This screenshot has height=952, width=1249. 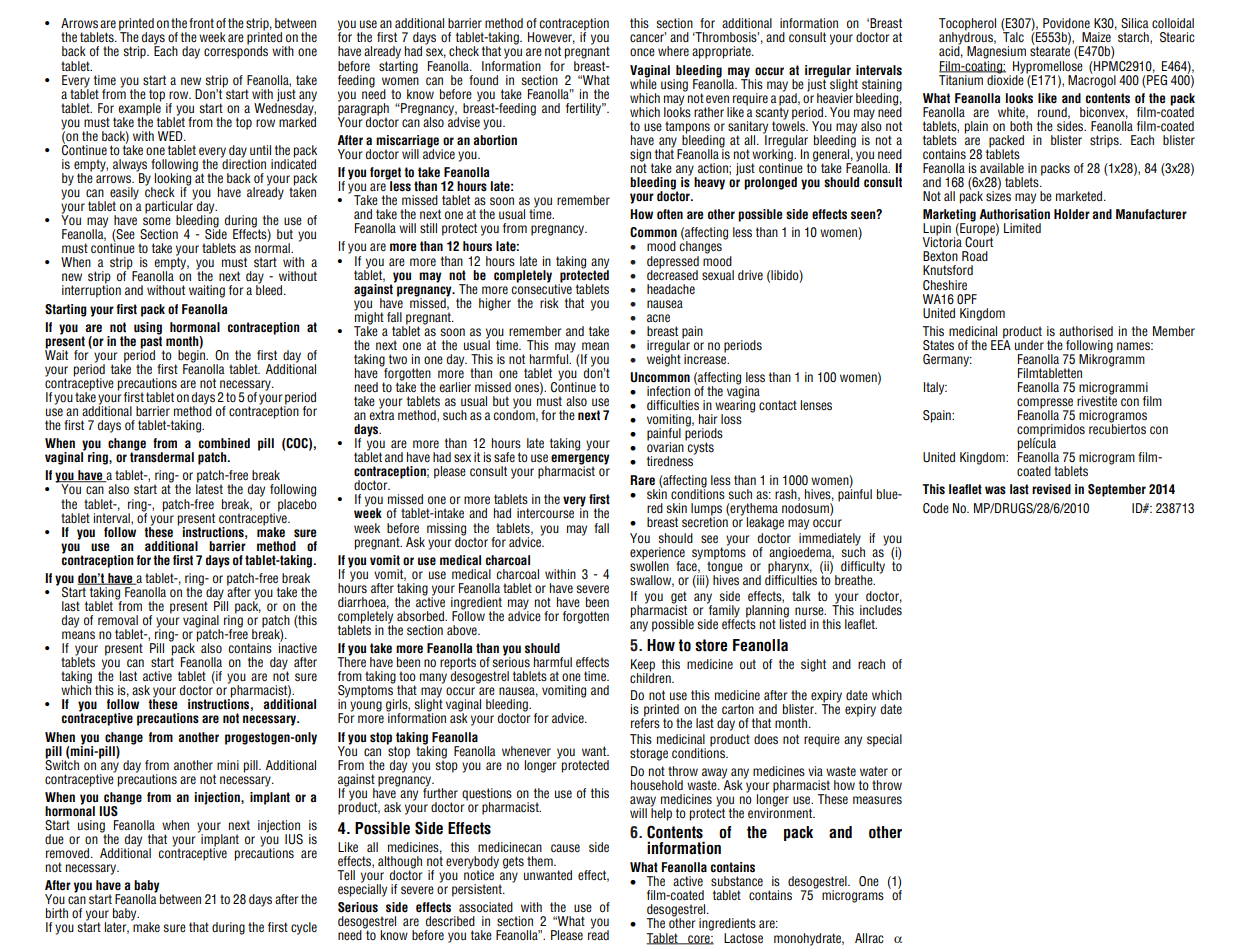 I want to click on depressed, so click(x=673, y=262).
